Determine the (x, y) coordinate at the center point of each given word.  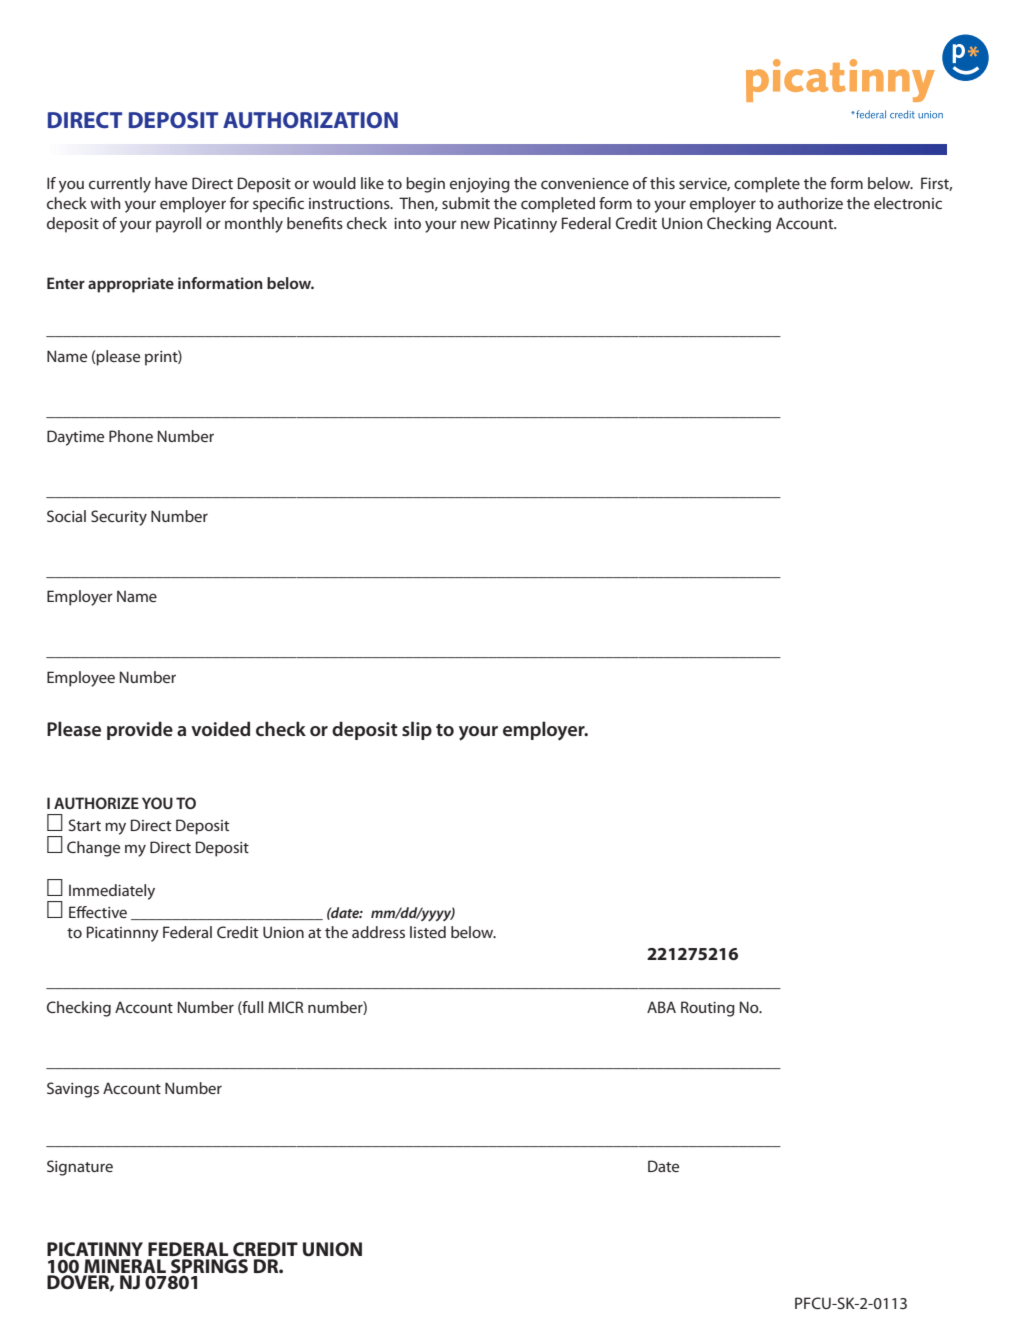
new (475, 224)
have (171, 183)
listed (428, 932)
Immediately (112, 892)
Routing (708, 1009)
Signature (80, 1168)
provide (140, 730)
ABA (661, 1007)
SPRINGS (209, 1266)
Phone (131, 436)
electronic (908, 203)
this (662, 183)
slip (417, 730)
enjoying (480, 185)
